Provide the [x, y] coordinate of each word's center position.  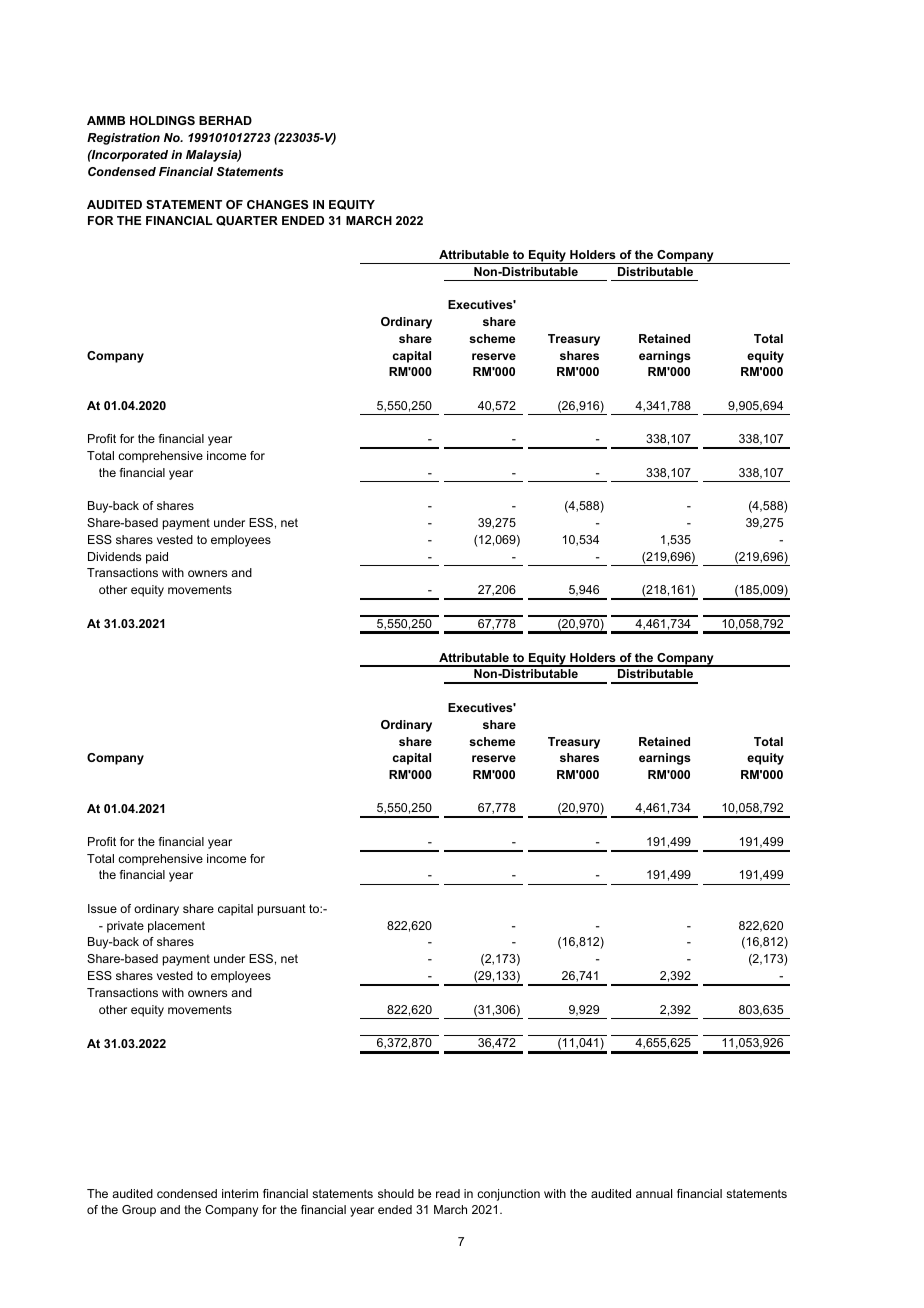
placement [176, 927]
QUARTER [247, 221]
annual [654, 1193]
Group [139, 1211]
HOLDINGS [162, 120]
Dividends [114, 556]
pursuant [282, 910]
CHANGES [277, 204]
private [125, 927]
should [396, 1193]
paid [157, 558]
